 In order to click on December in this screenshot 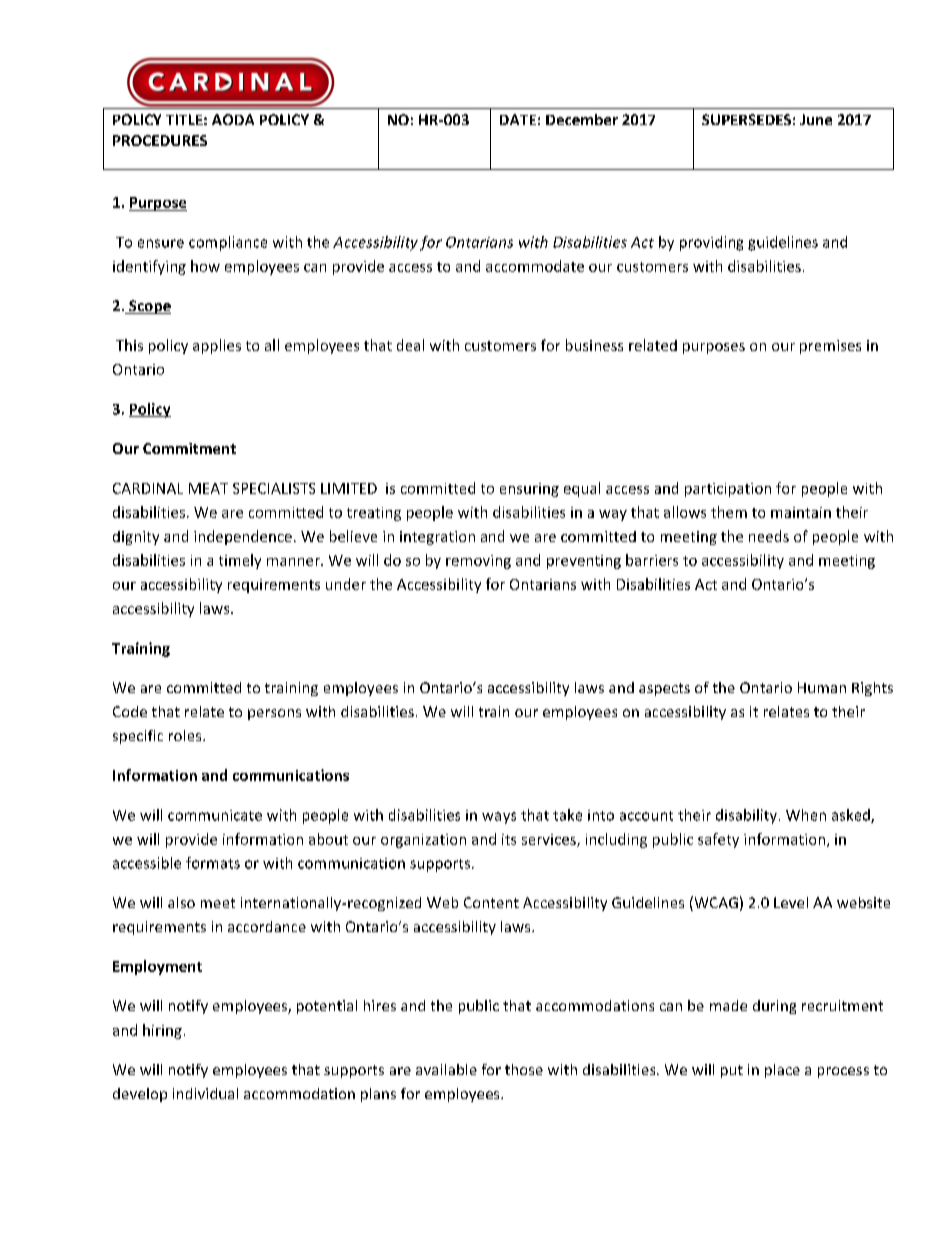, I will do `click(582, 119)`.
